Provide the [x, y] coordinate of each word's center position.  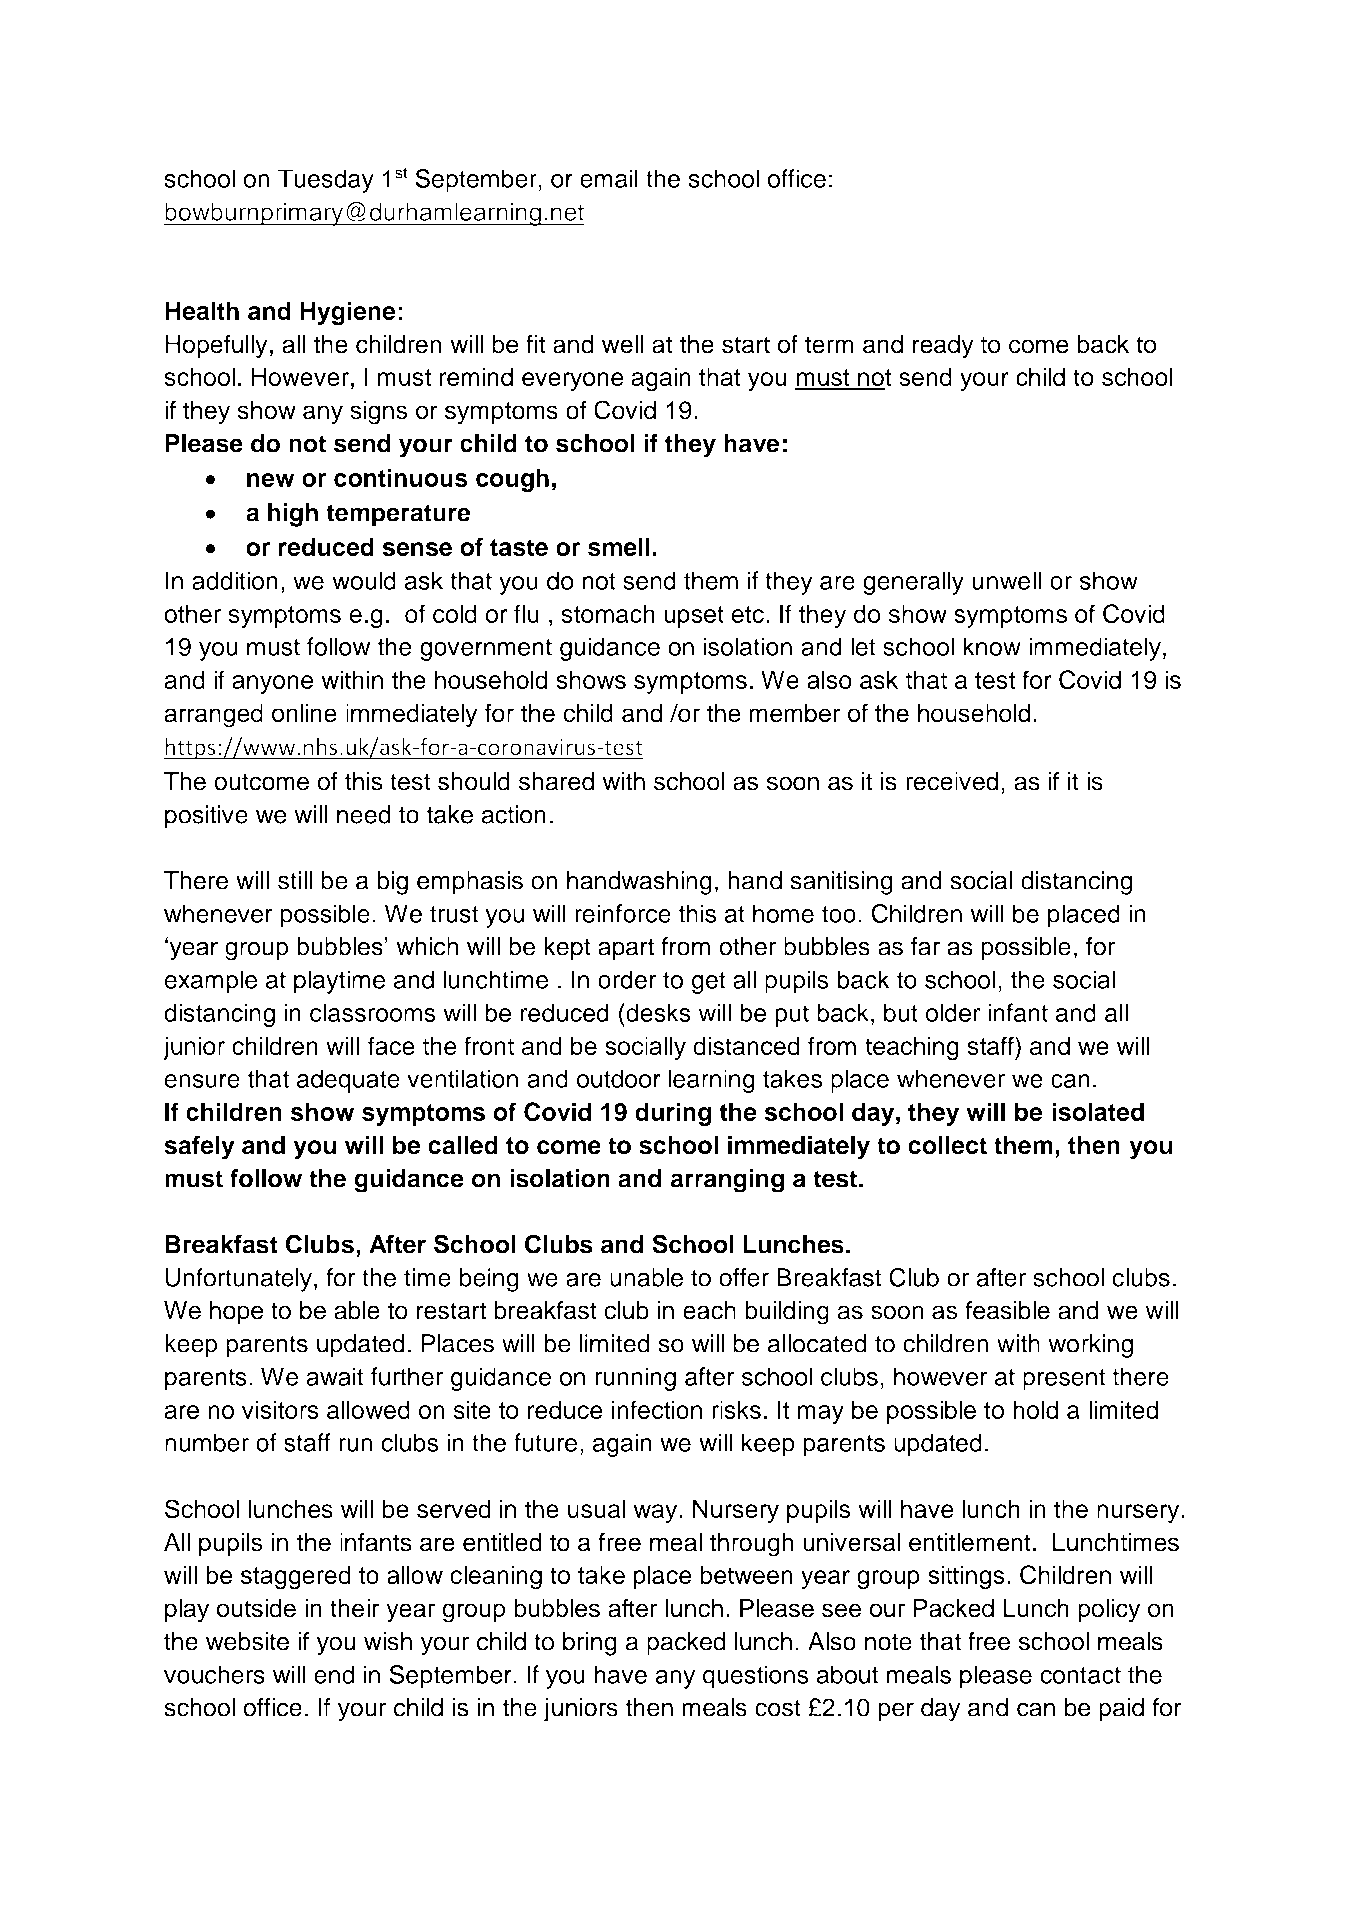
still [295, 880]
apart [626, 949]
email [609, 178]
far [925, 946]
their [354, 1608]
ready [943, 347]
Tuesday [326, 181]
